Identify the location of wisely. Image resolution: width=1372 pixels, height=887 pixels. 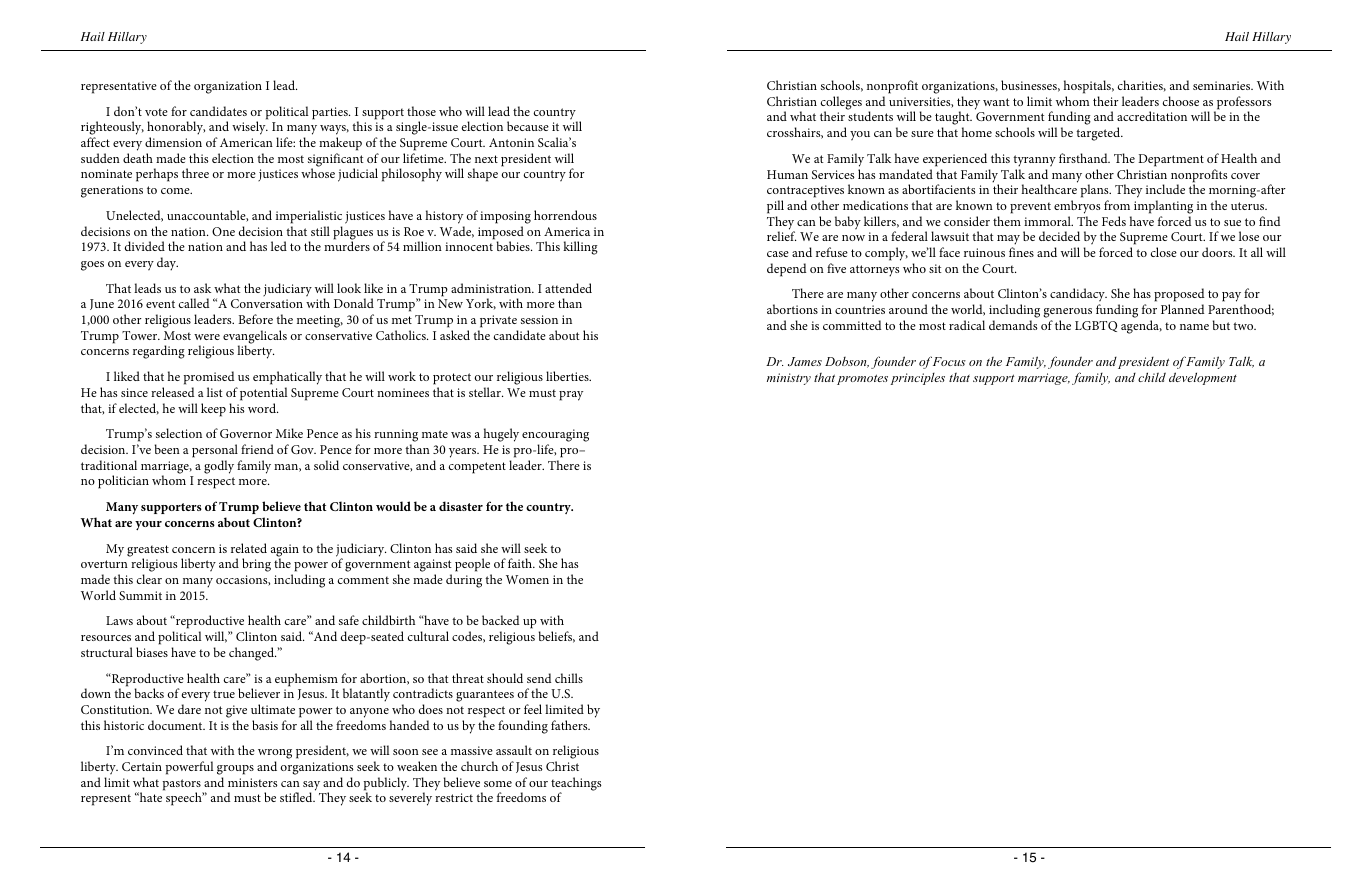
(250, 128).
